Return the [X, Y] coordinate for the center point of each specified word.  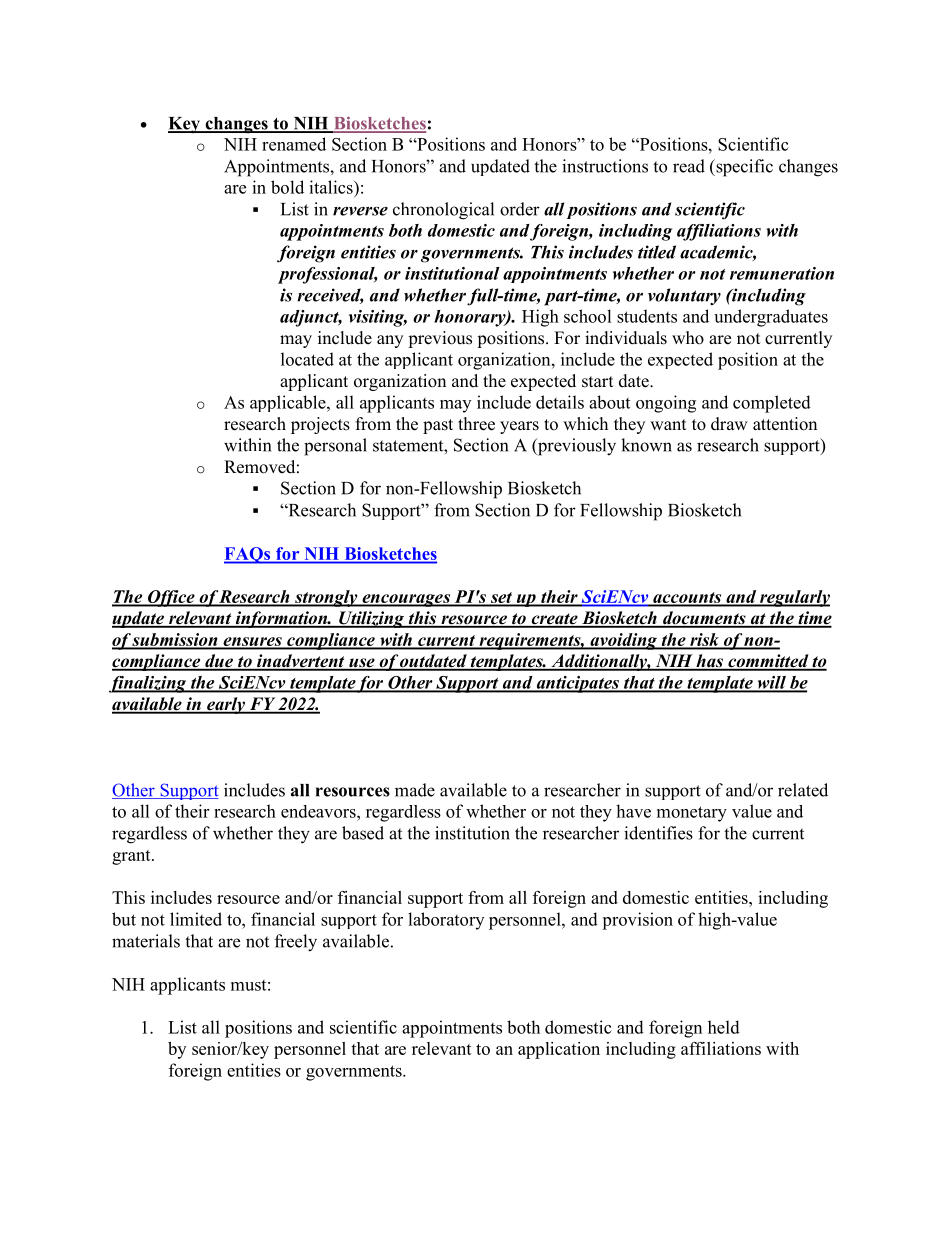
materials [146, 941]
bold [287, 187]
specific [743, 168]
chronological [443, 211]
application [559, 1050]
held [724, 1027]
